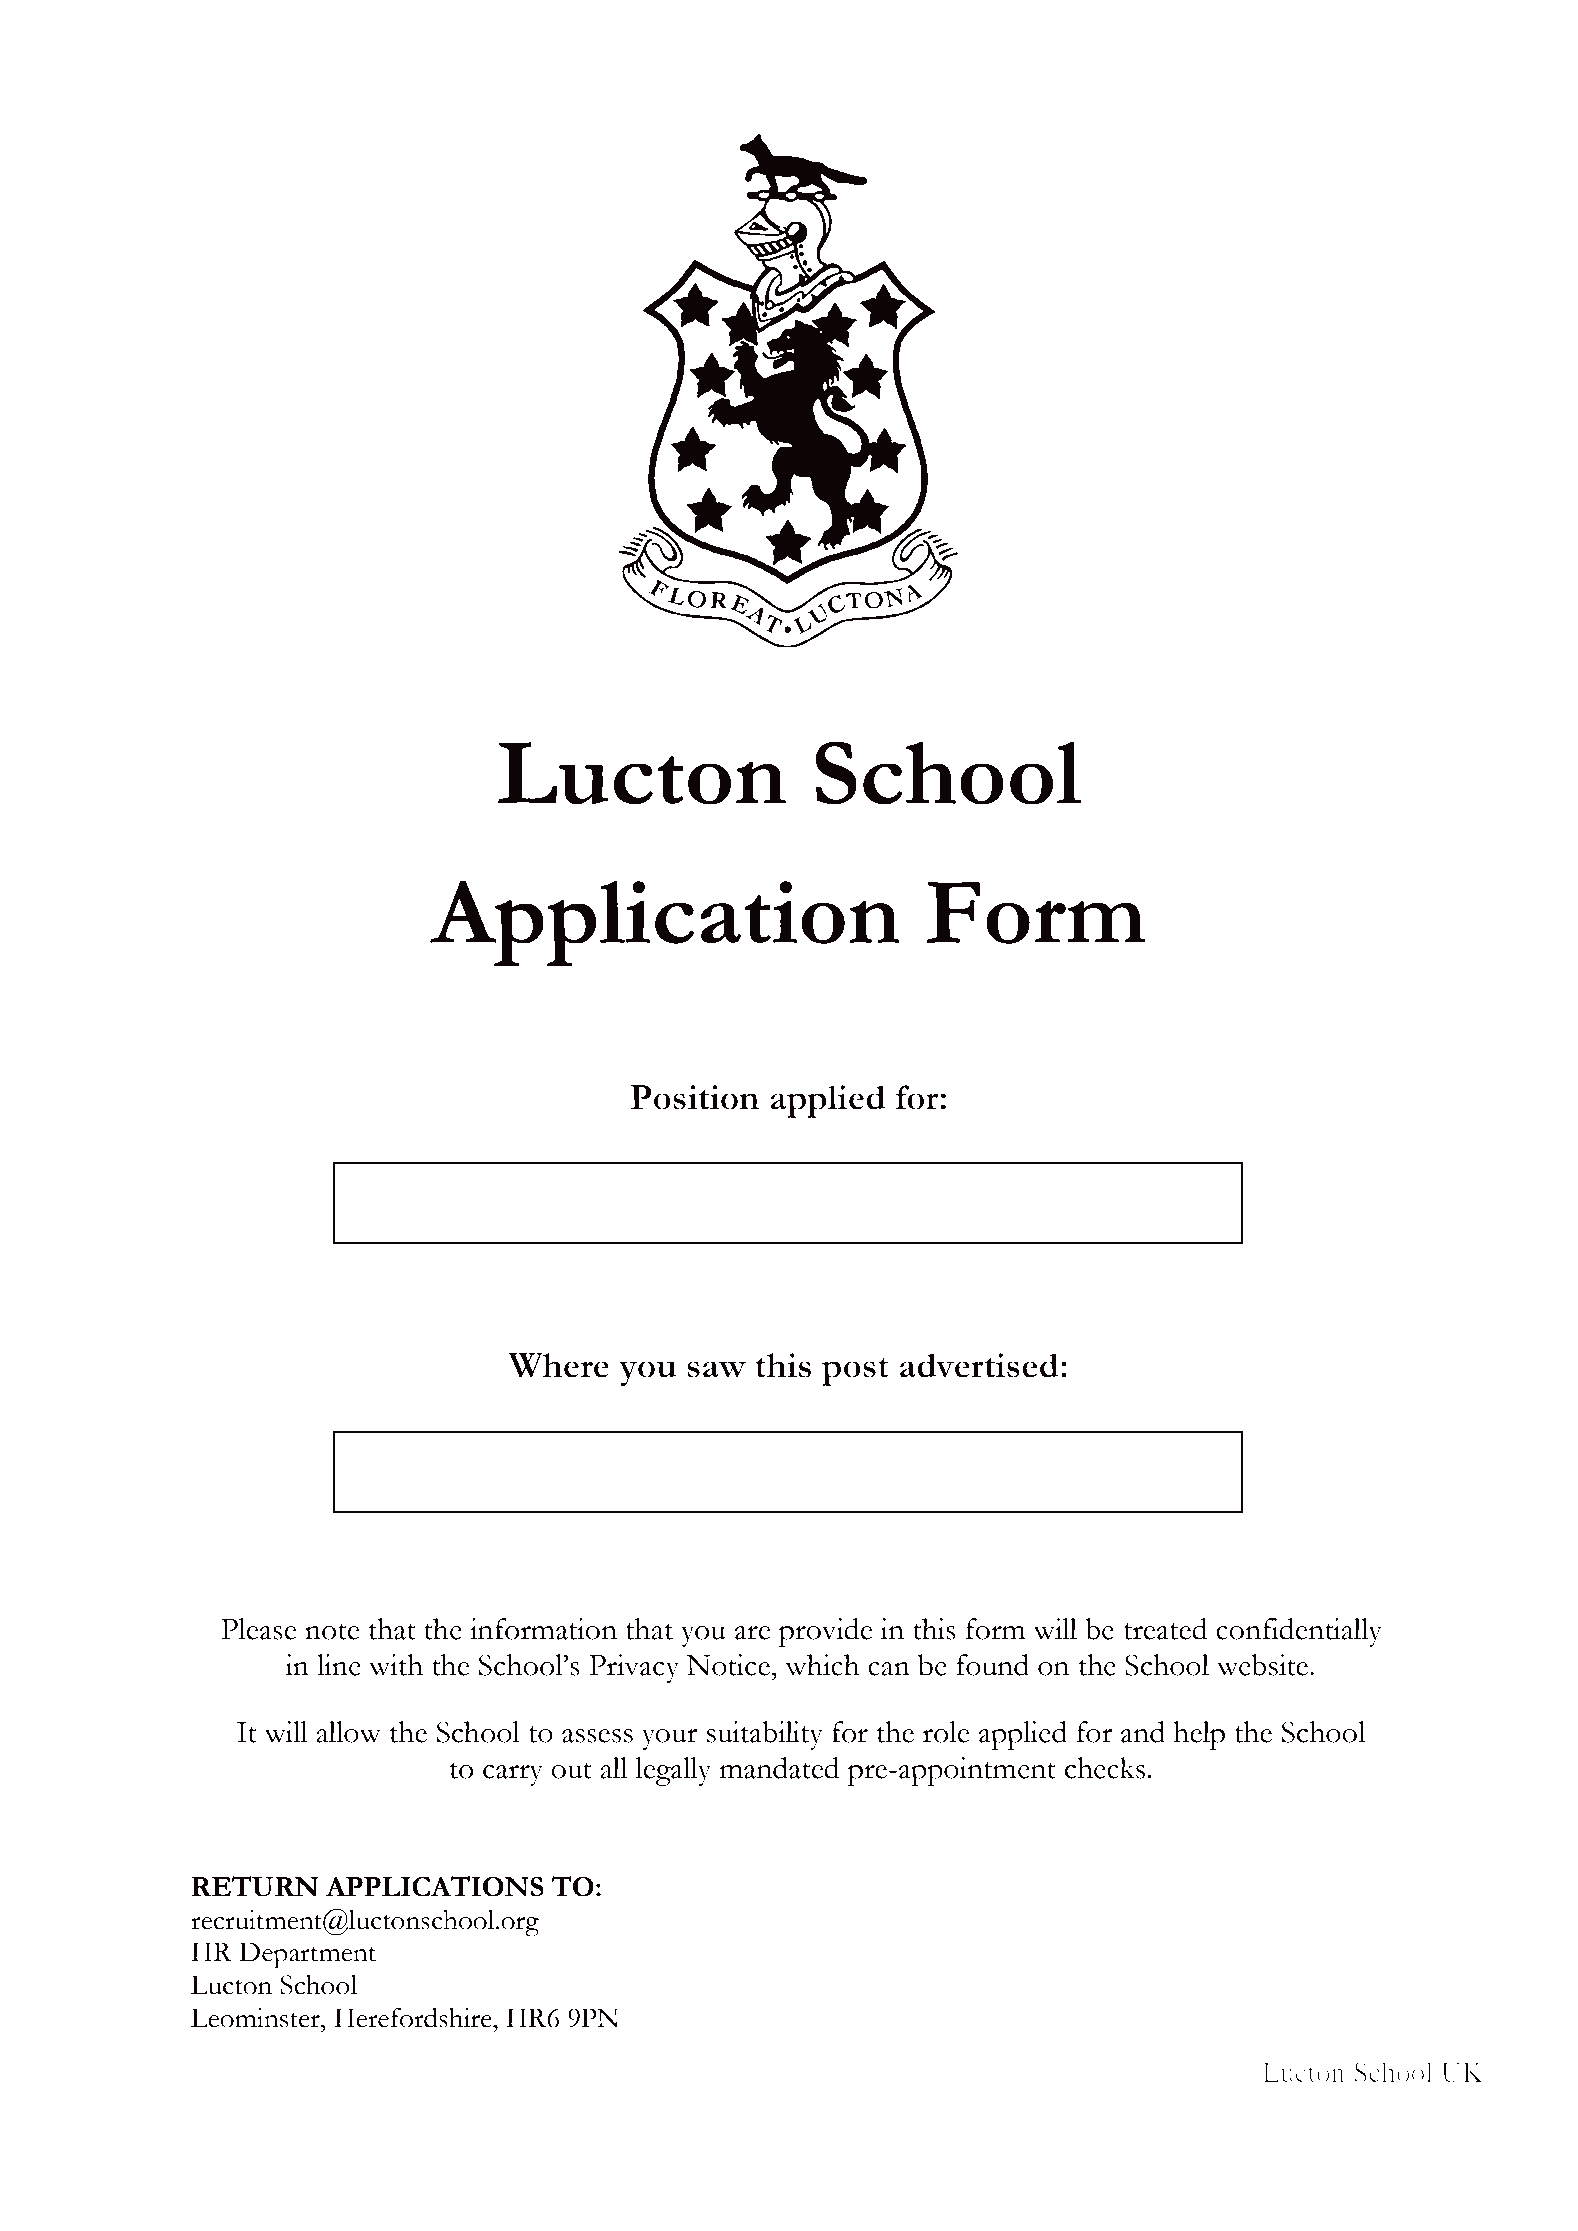  I want to click on mandated, so click(779, 1768).
